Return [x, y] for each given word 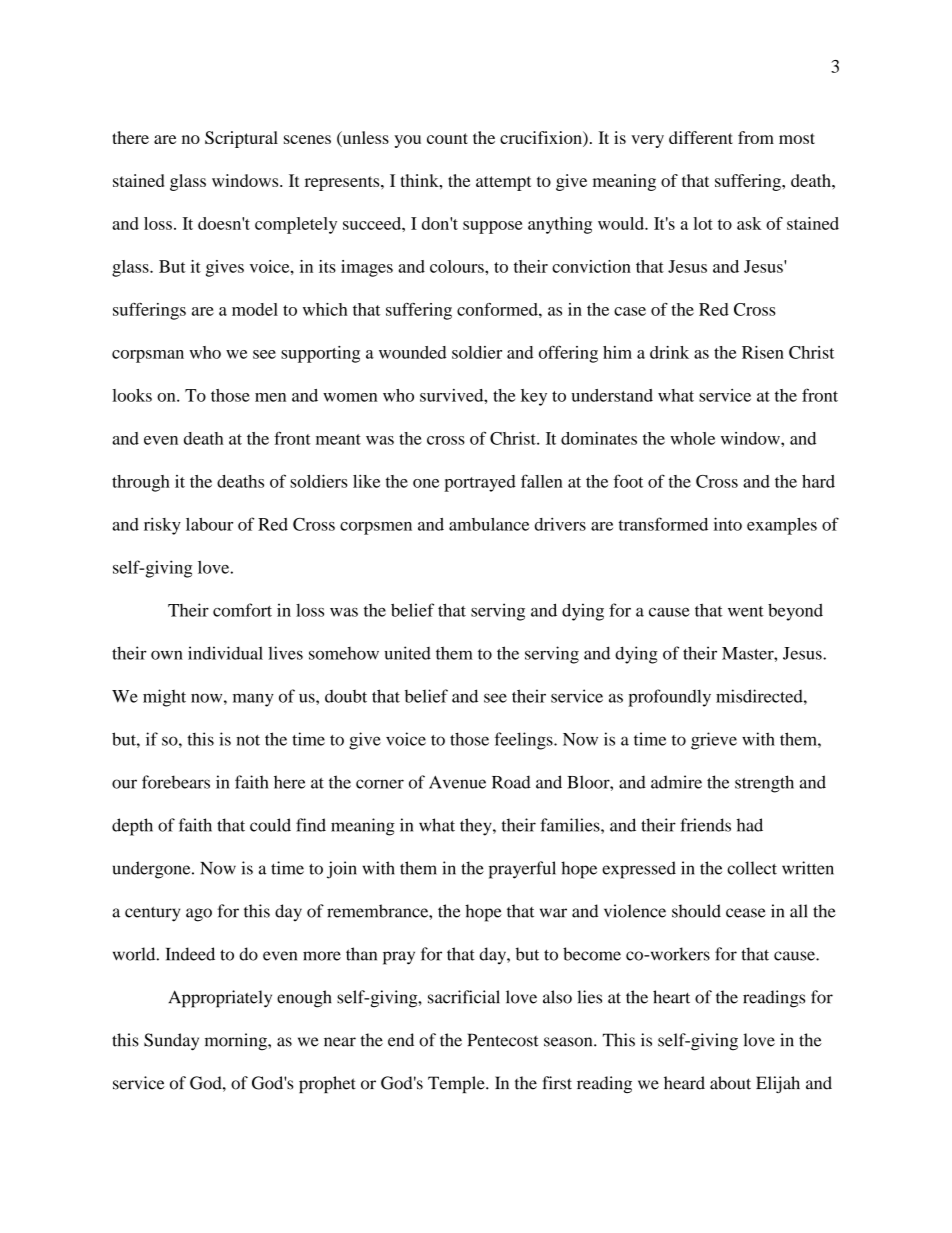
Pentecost [503, 1040]
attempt [503, 183]
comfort [242, 610]
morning [237, 1042]
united [408, 653]
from [756, 137]
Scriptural [241, 139]
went [746, 611]
